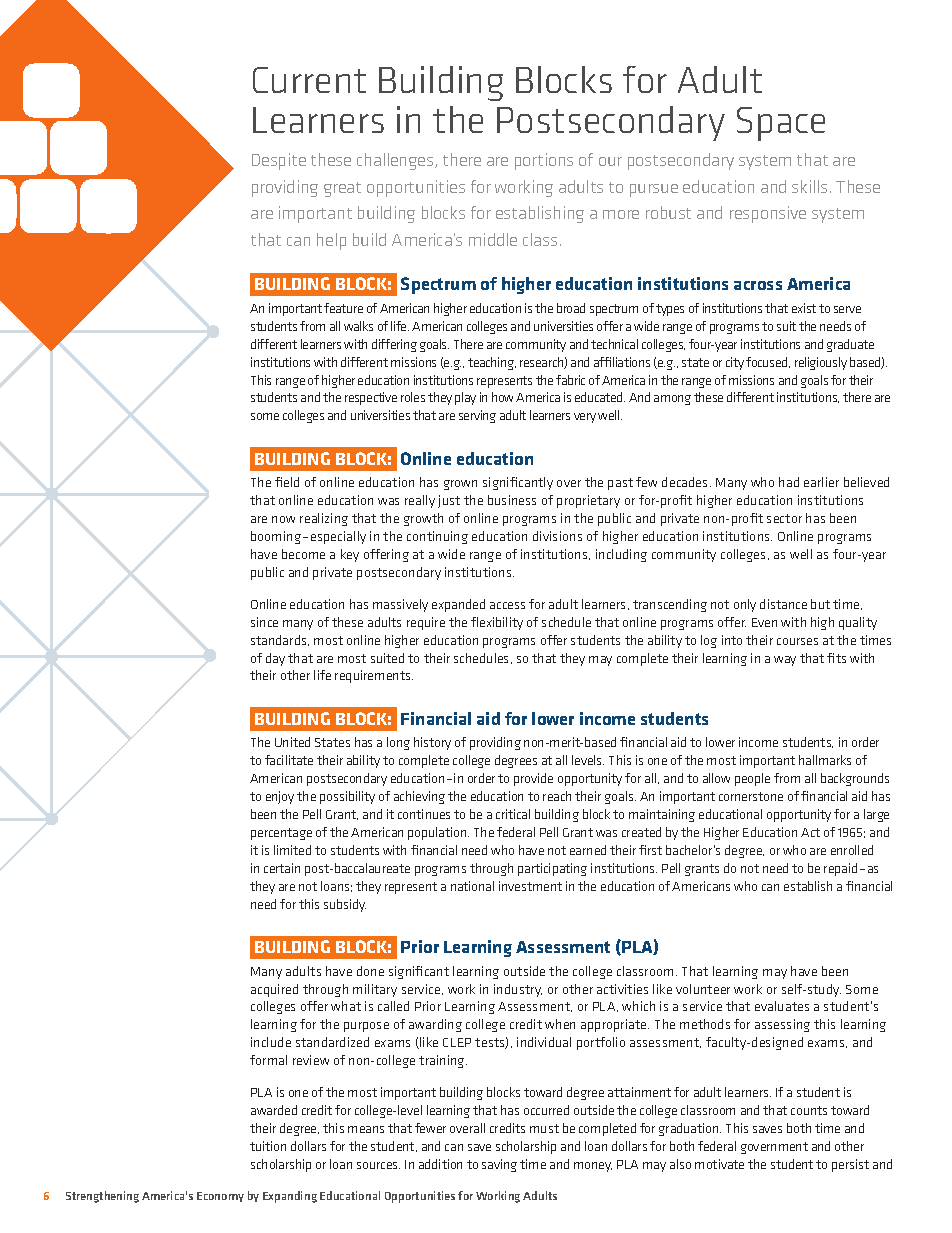  Describe the element at coordinates (781, 124) in the page. I see `Space` at that location.
